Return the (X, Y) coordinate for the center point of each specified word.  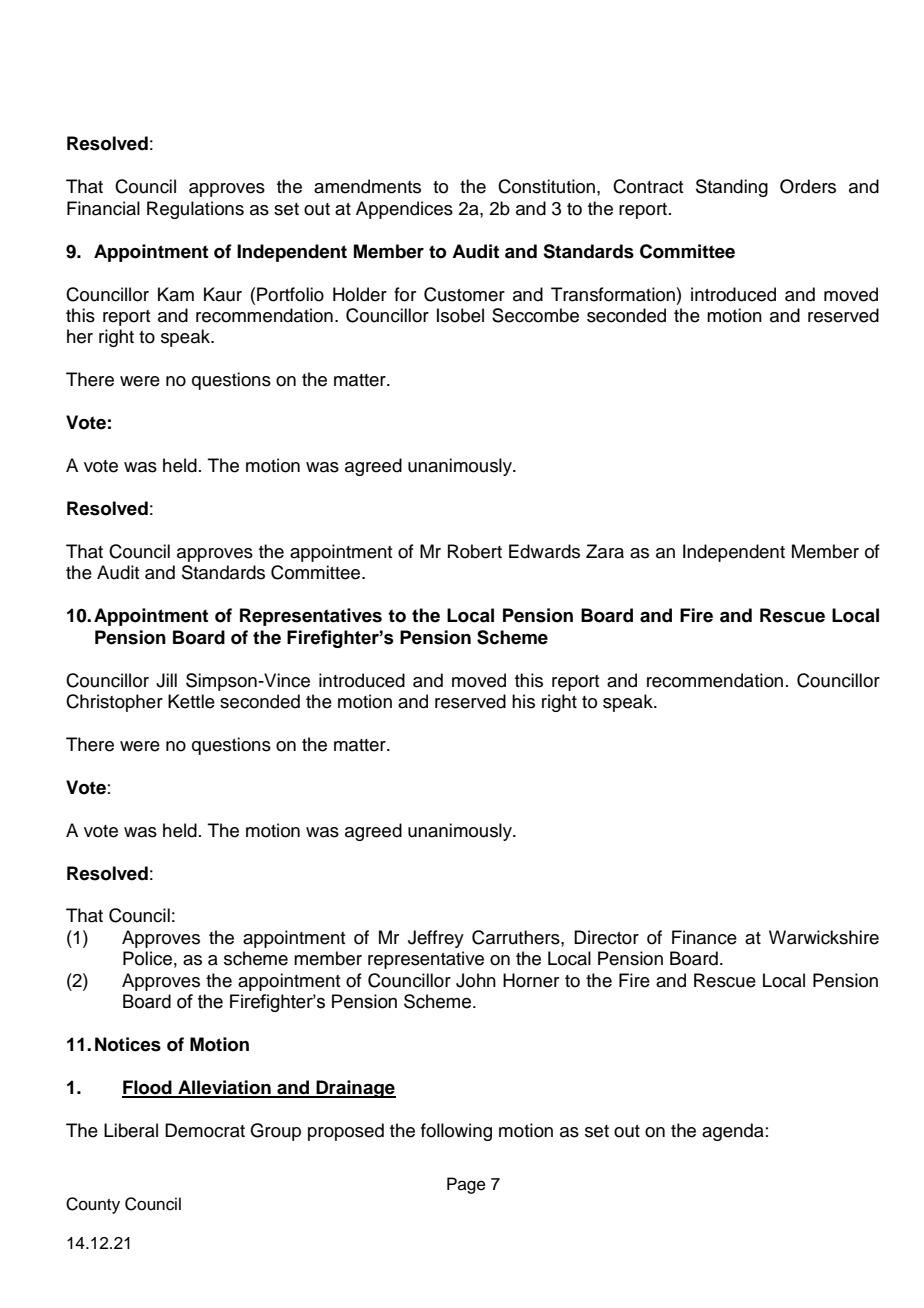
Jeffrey (436, 939)
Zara (605, 551)
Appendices (404, 210)
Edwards (544, 551)
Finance (704, 937)
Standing (732, 188)
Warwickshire (824, 937)
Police (147, 958)
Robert (475, 551)
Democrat (205, 1130)
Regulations (195, 210)
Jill (166, 680)
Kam (176, 294)
